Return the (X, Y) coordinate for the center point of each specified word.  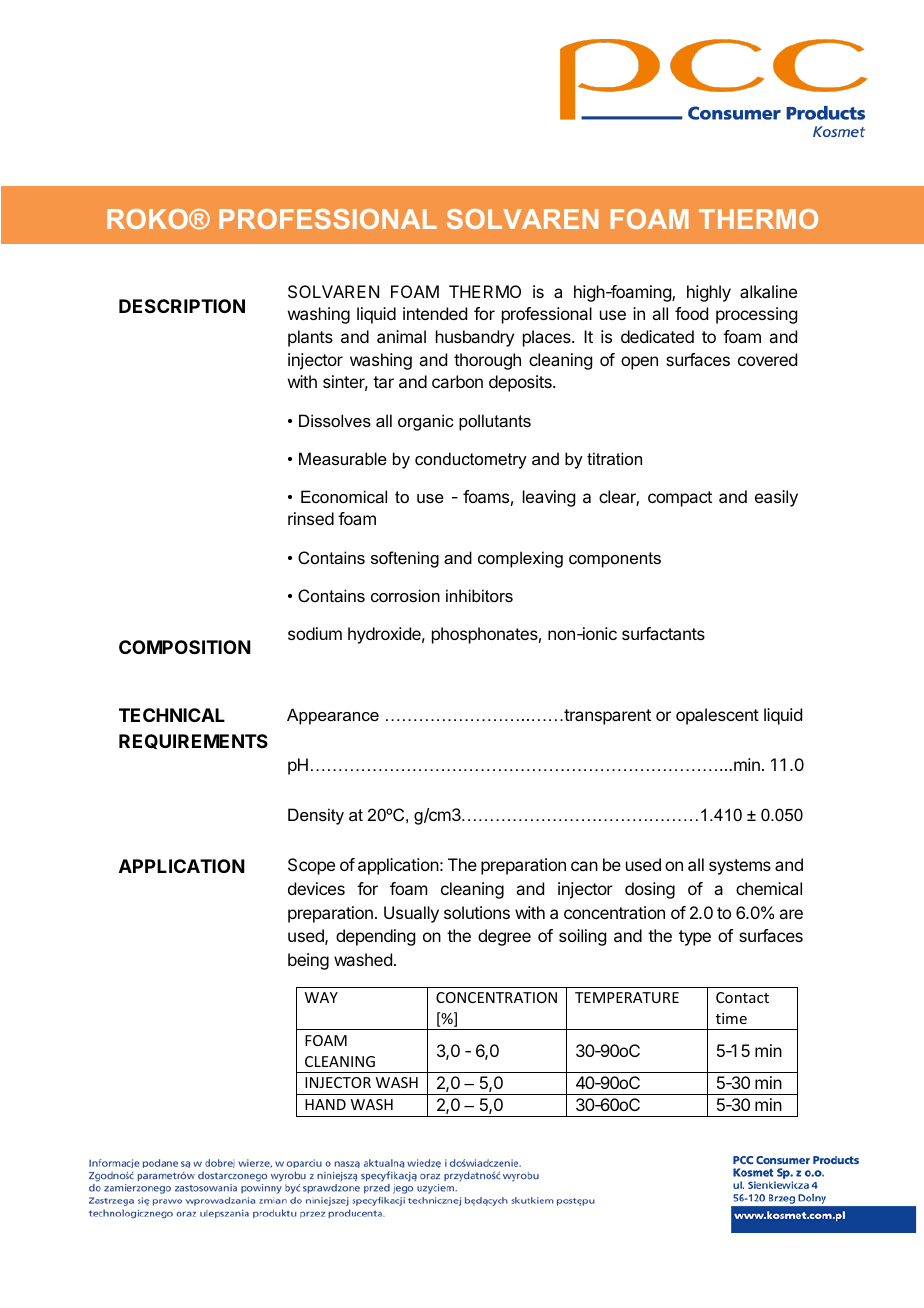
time (731, 1018)
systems (740, 867)
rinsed (311, 518)
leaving (549, 498)
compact (680, 499)
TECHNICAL (172, 715)
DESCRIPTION (182, 306)
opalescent (717, 716)
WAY (321, 997)
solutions (477, 912)
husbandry (475, 338)
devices (316, 888)
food (691, 313)
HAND (325, 1104)
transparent (606, 717)
